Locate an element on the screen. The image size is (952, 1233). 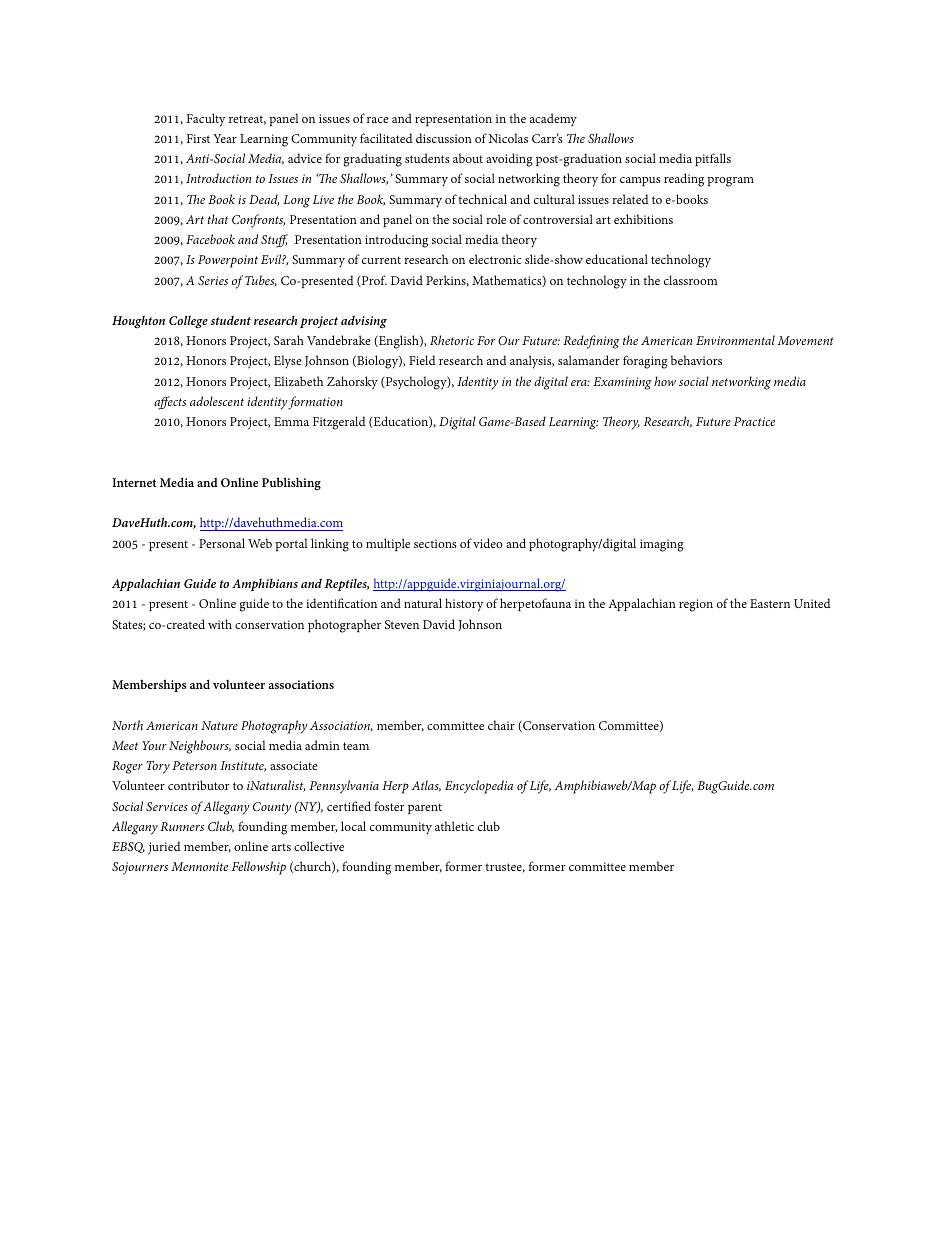
Field is located at coordinates (422, 360).
